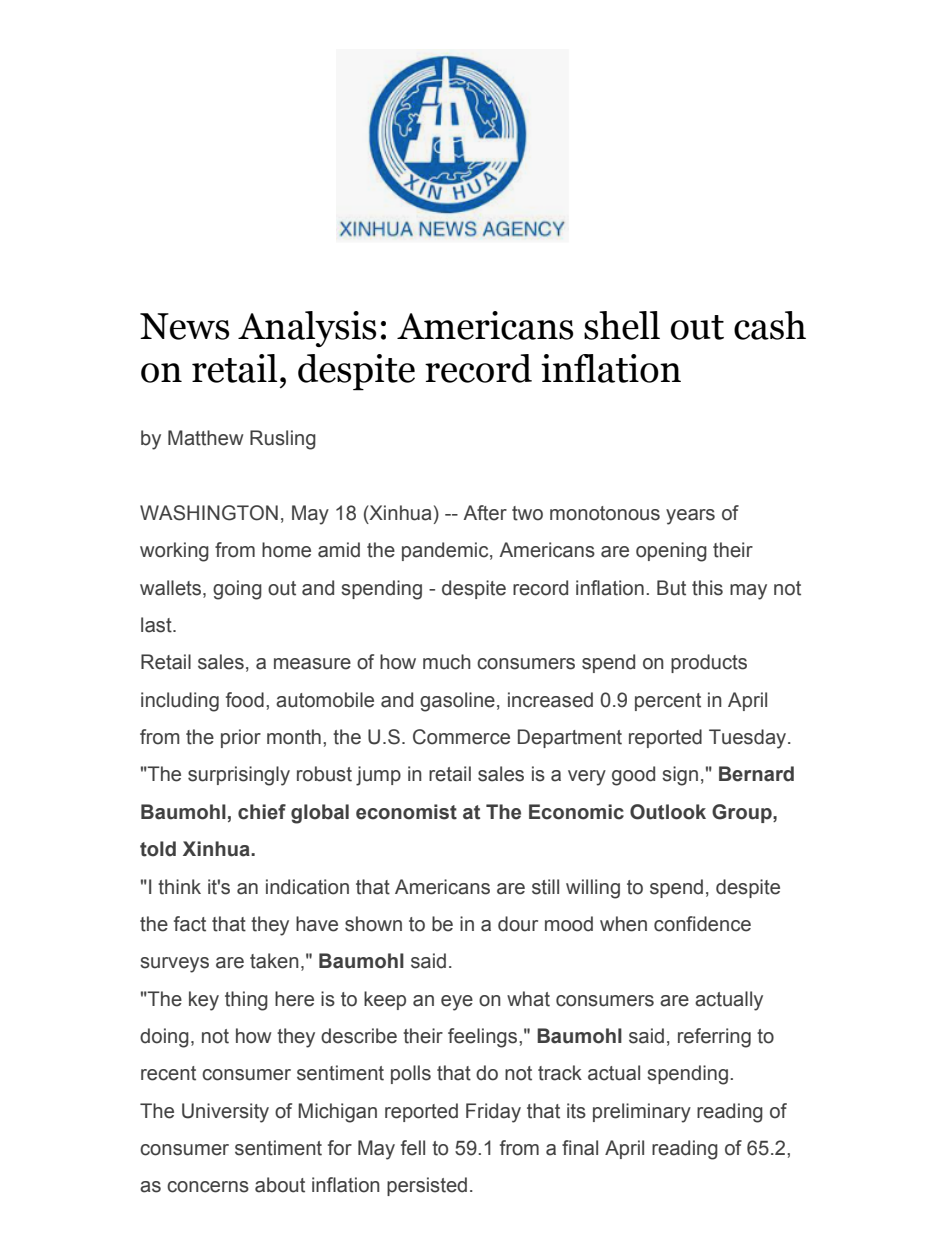  What do you see at coordinates (208, 1187) in the screenshot?
I see `concerns` at bounding box center [208, 1187].
